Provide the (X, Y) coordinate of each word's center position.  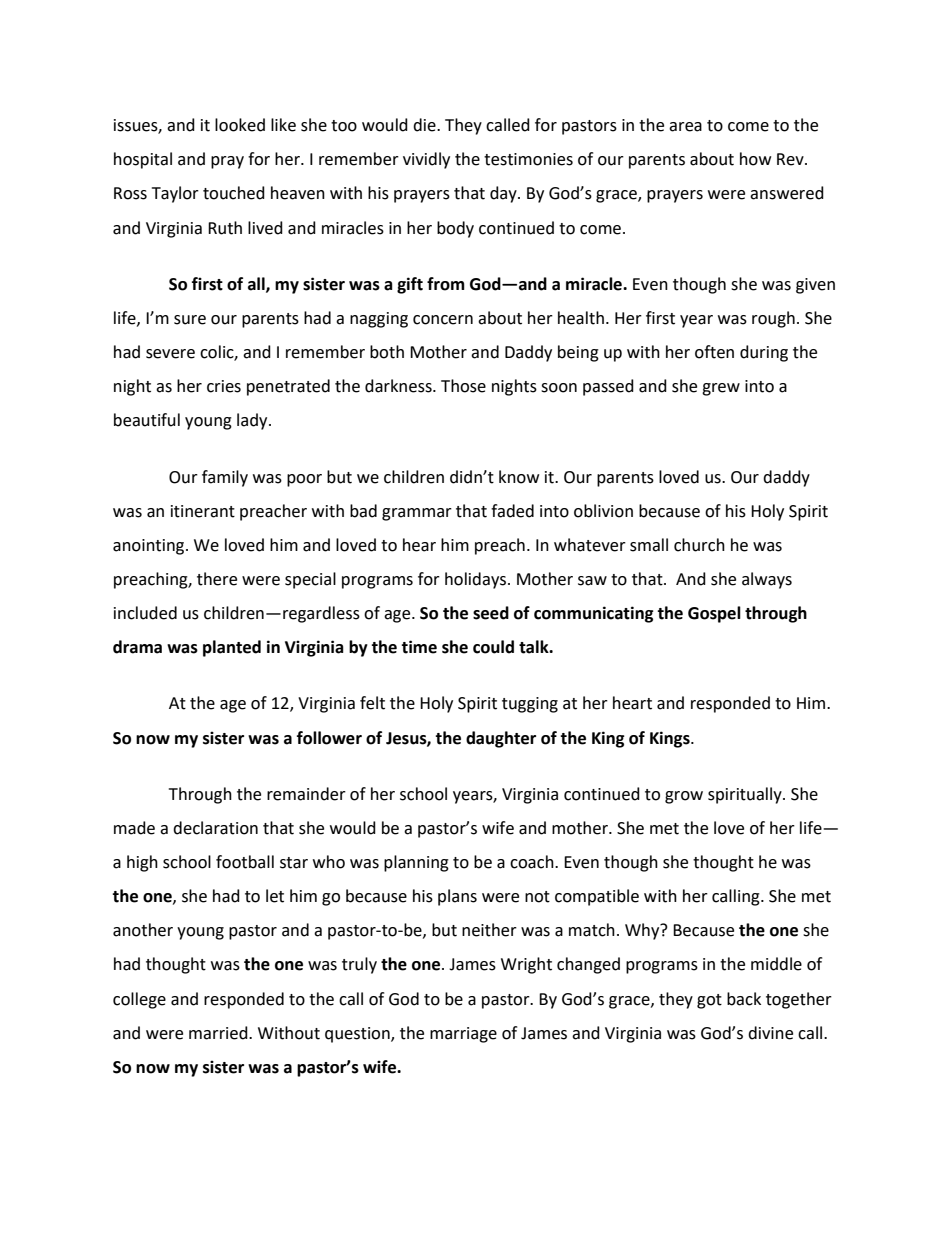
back (744, 999)
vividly (426, 160)
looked (240, 125)
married (219, 1033)
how (755, 159)
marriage (463, 1035)
